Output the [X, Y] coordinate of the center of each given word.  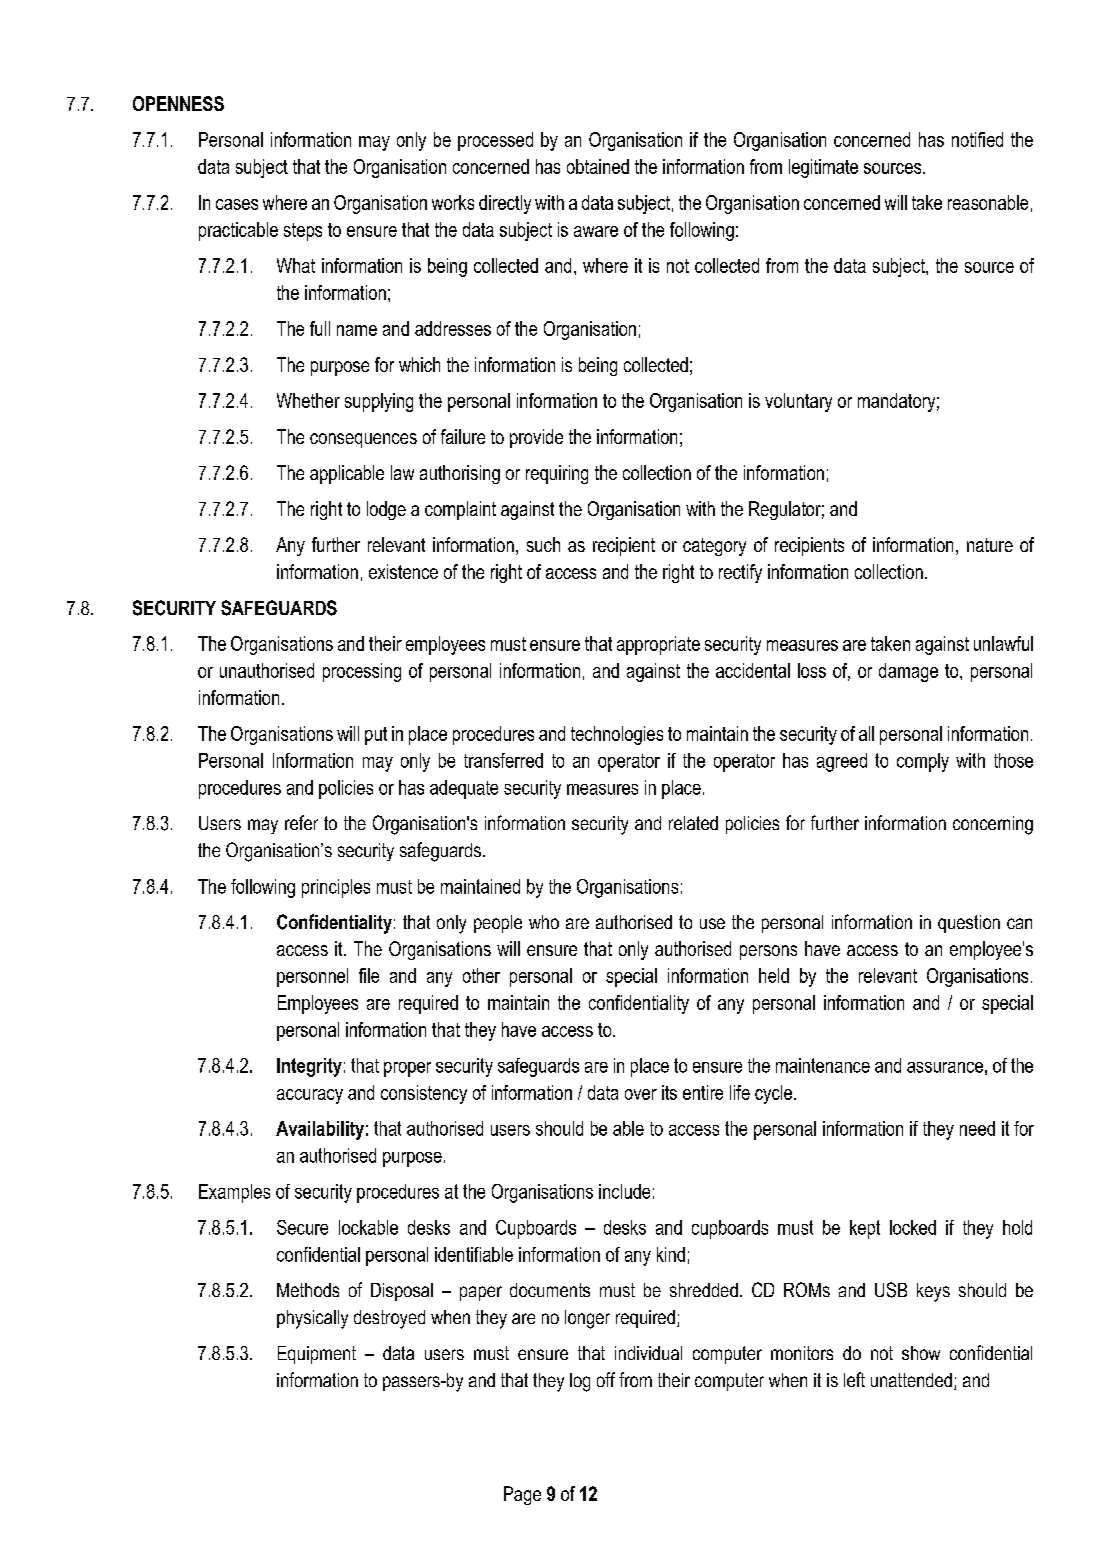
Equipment [317, 1355]
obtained [598, 166]
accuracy [310, 1096]
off [606, 1379]
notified [977, 139]
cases [237, 204]
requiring [557, 474]
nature [990, 545]
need [977, 1128]
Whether [308, 400]
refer [301, 822]
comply [923, 762]
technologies [617, 735]
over [641, 1094]
